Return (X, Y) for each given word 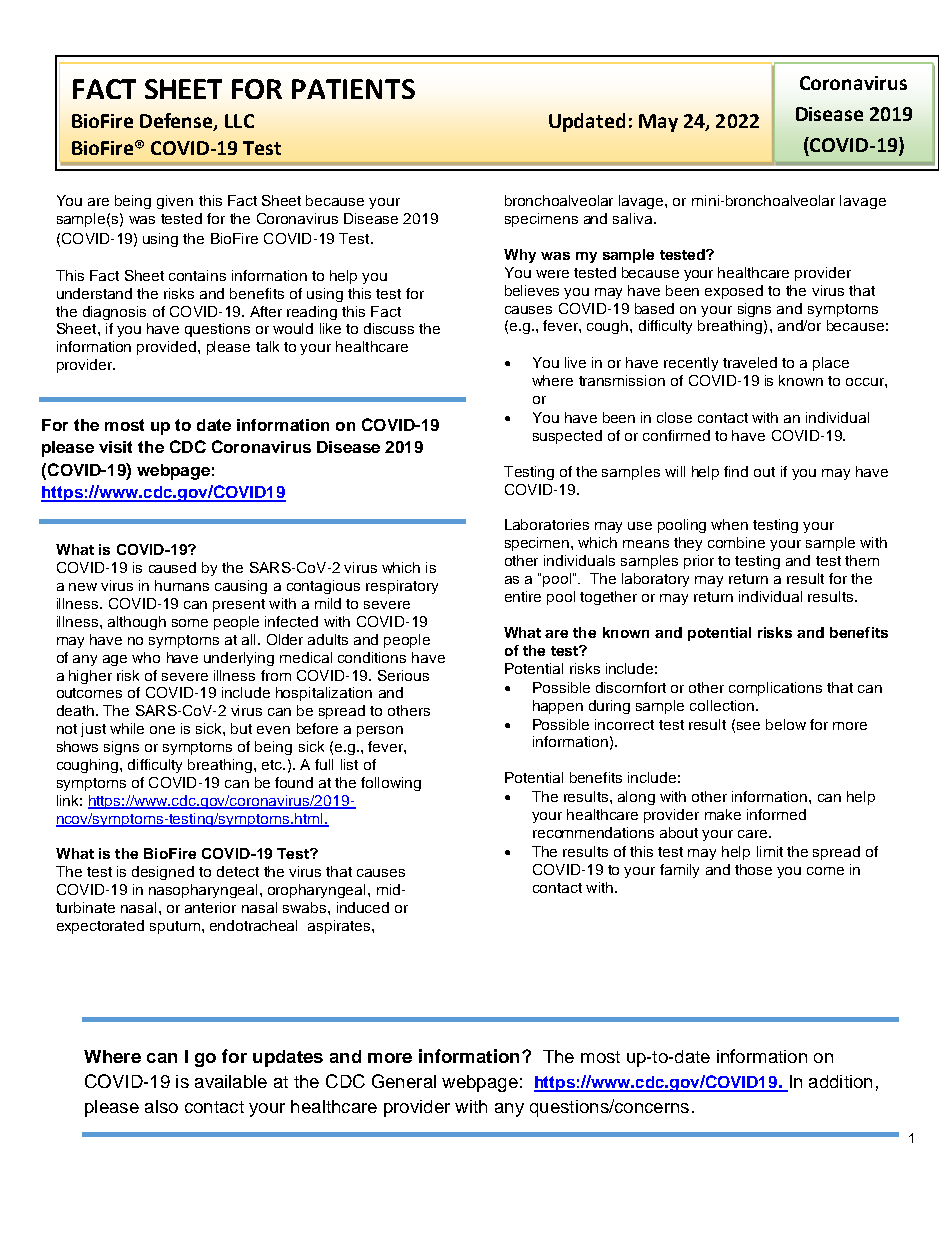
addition (840, 1081)
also (161, 1106)
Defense (177, 122)
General (404, 1081)
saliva (634, 218)
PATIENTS (353, 89)
